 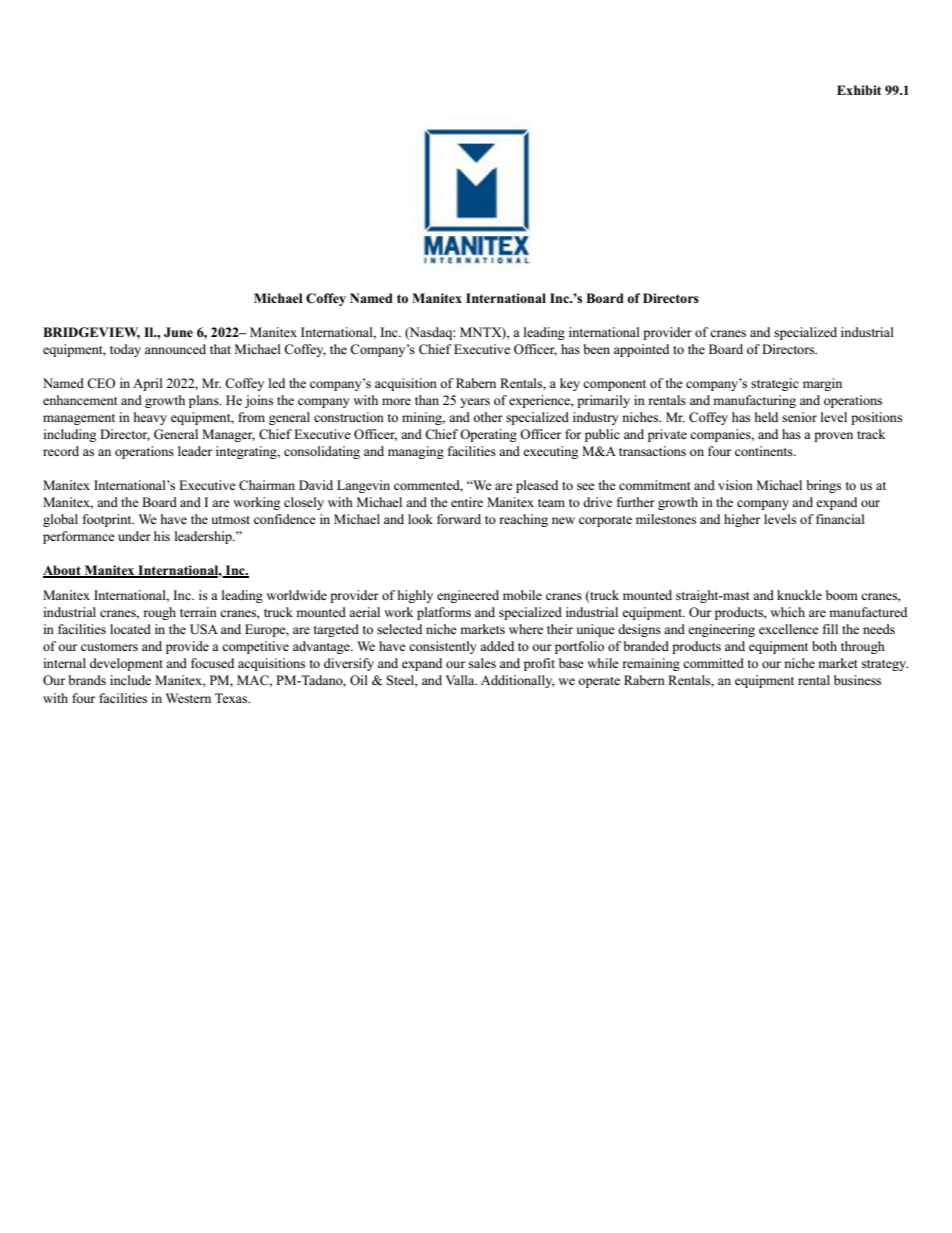 What do you see at coordinates (859, 90) in the page?
I see `Exhibit` at bounding box center [859, 90].
